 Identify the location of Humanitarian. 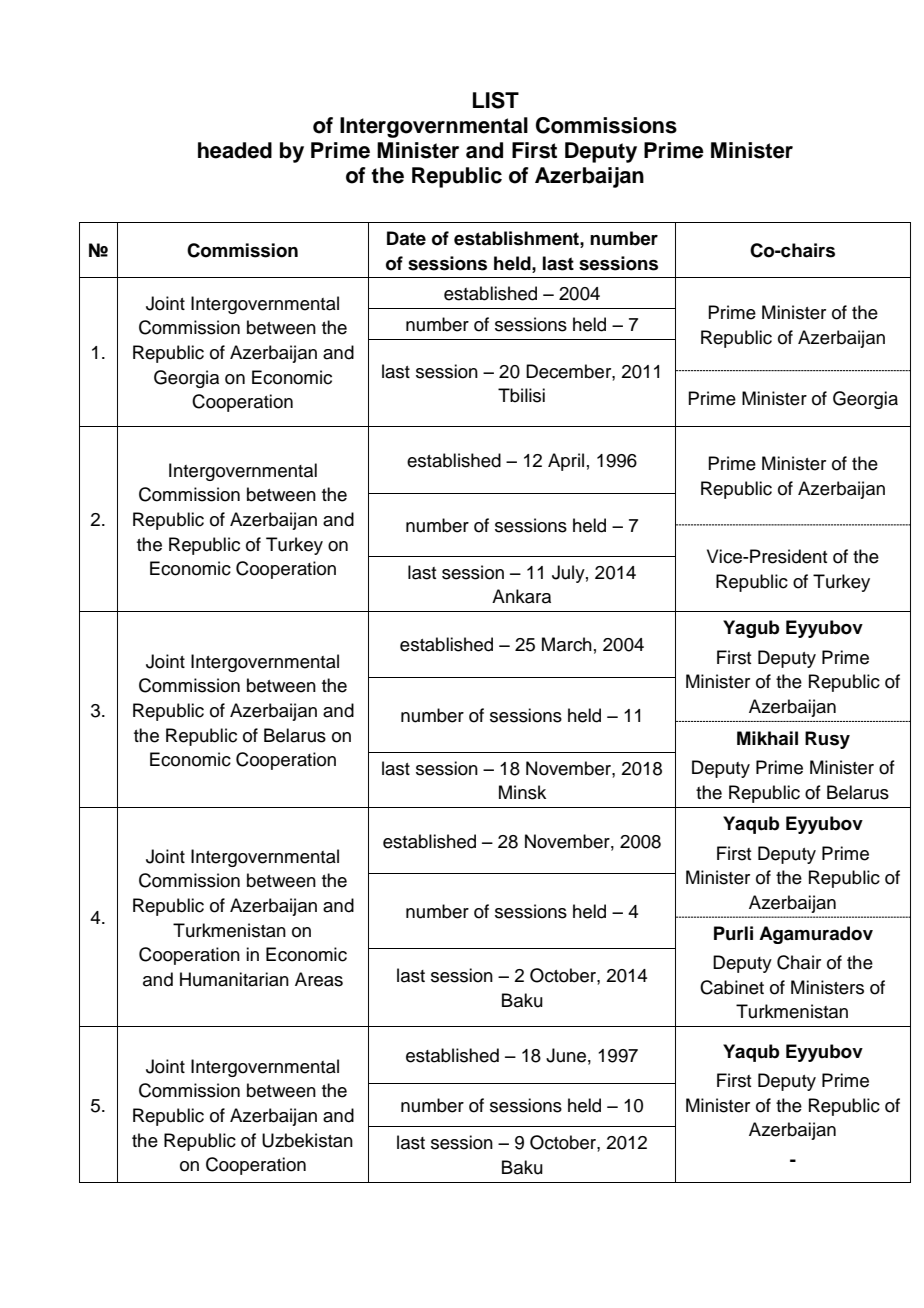
(234, 979).
